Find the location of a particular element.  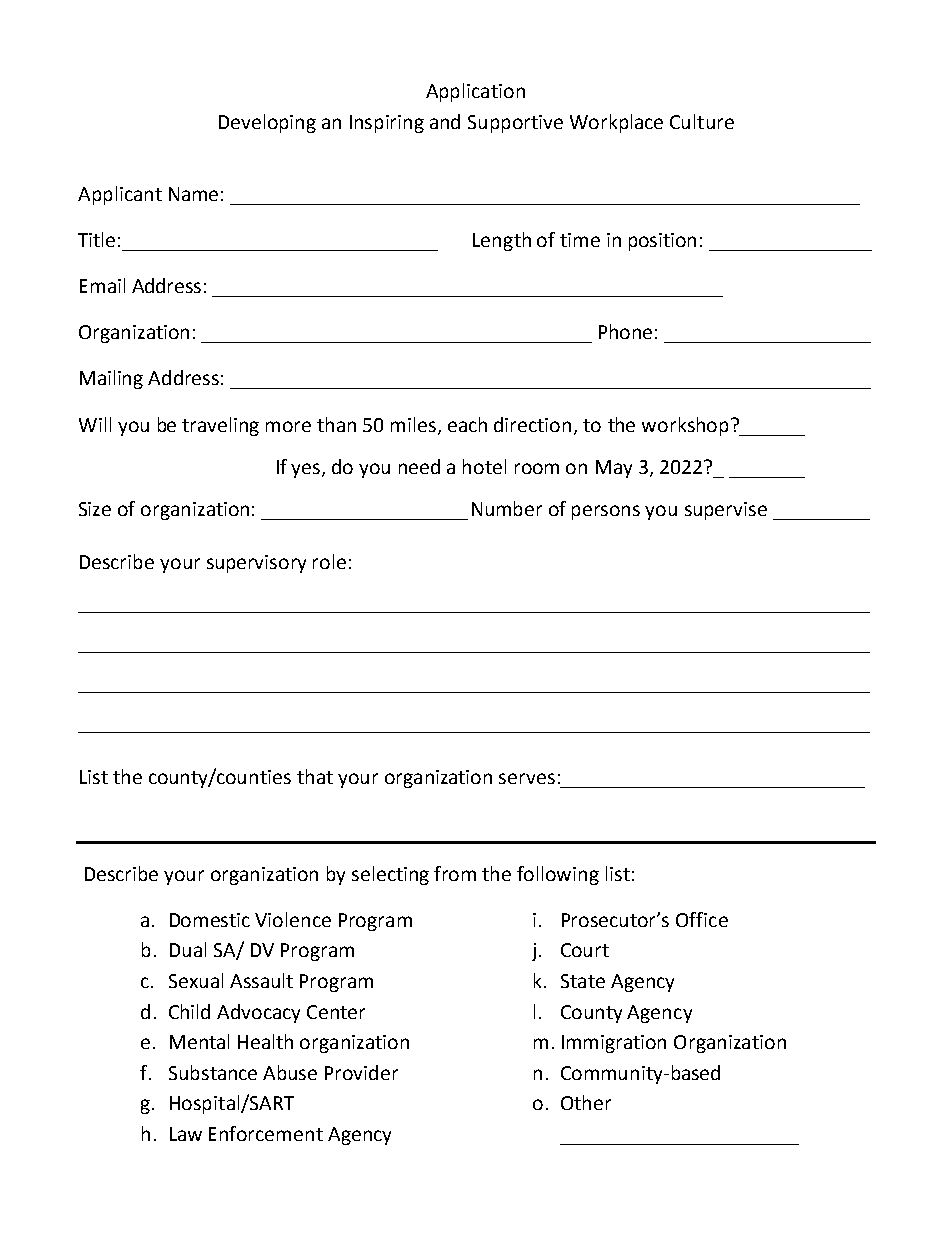

Name is located at coordinates (193, 194).
